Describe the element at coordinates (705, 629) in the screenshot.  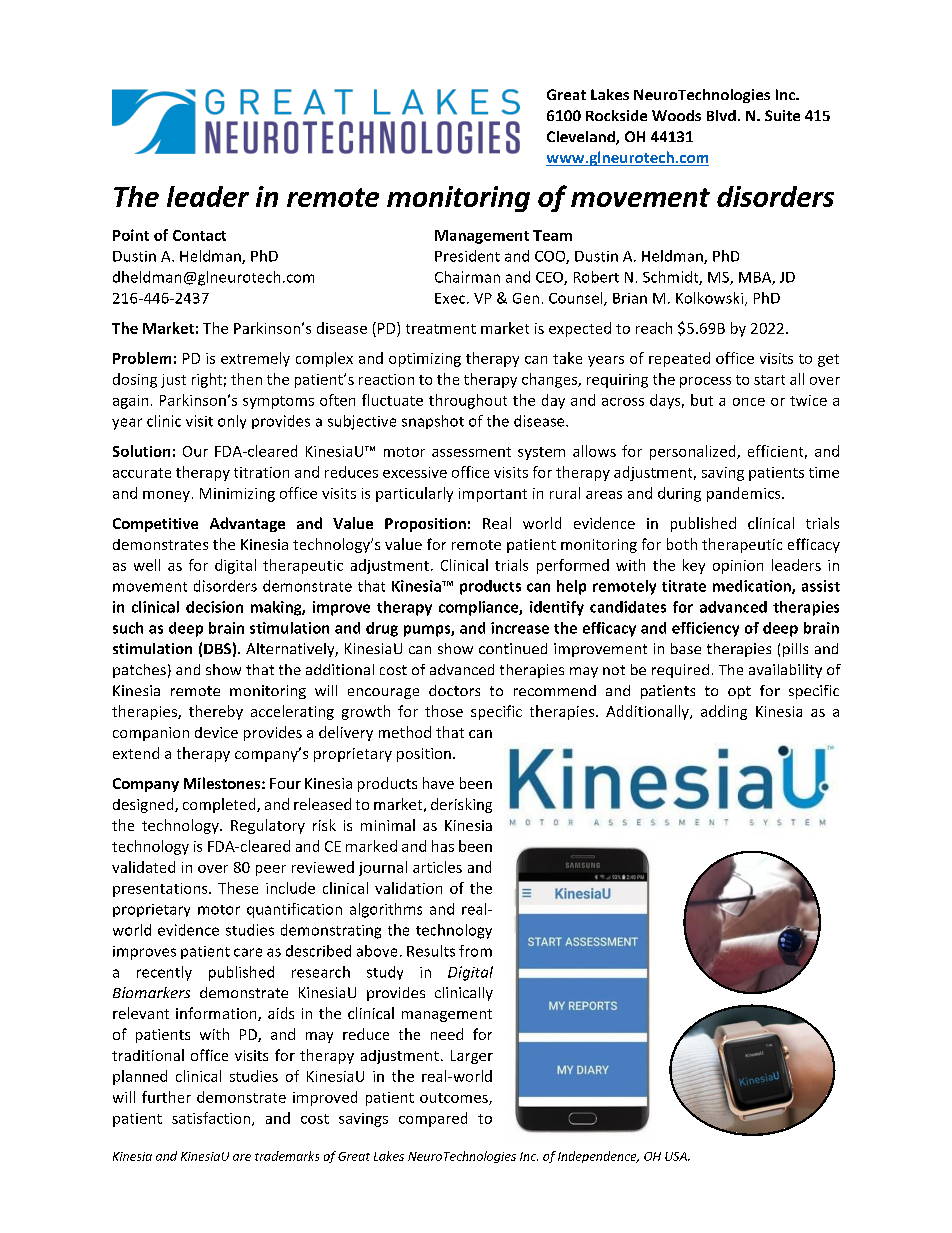
I see `efficiency` at that location.
